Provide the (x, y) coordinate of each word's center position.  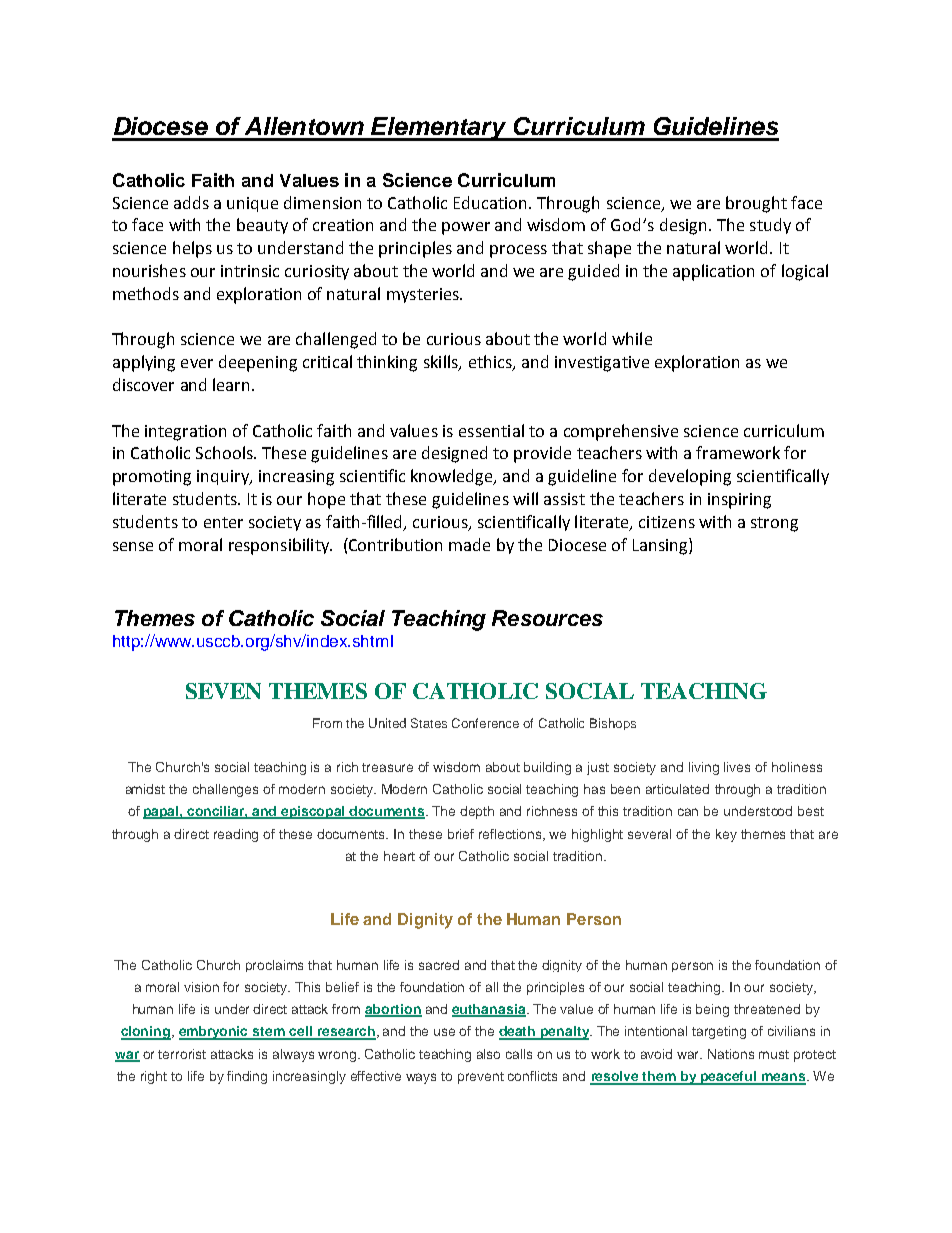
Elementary (439, 129)
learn (231, 384)
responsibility (280, 546)
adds (191, 202)
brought (756, 204)
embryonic (215, 1033)
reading (236, 835)
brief (461, 834)
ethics (491, 363)
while (632, 338)
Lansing (661, 546)
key (726, 835)
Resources (547, 618)
